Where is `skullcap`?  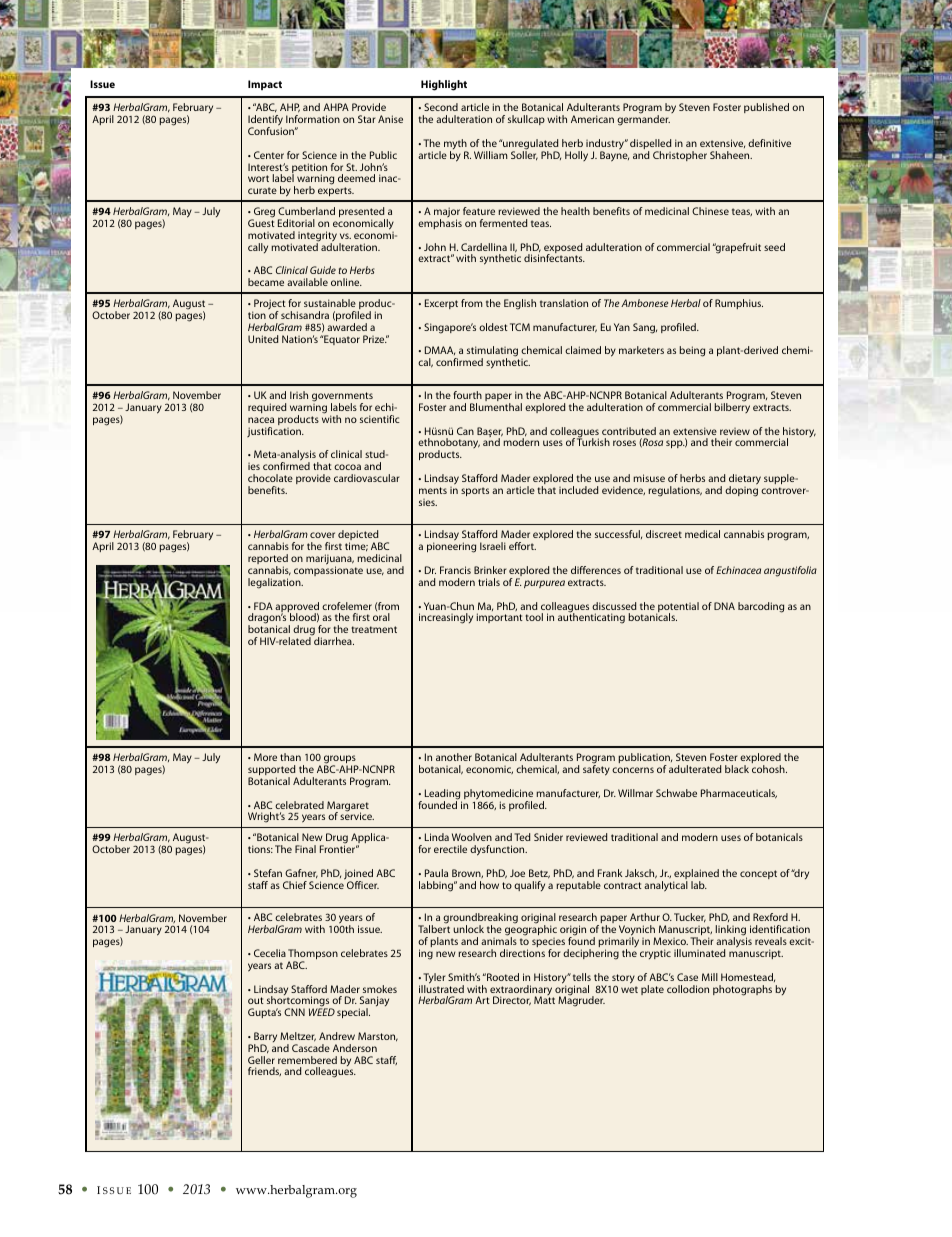 skullcap is located at coordinates (526, 120).
